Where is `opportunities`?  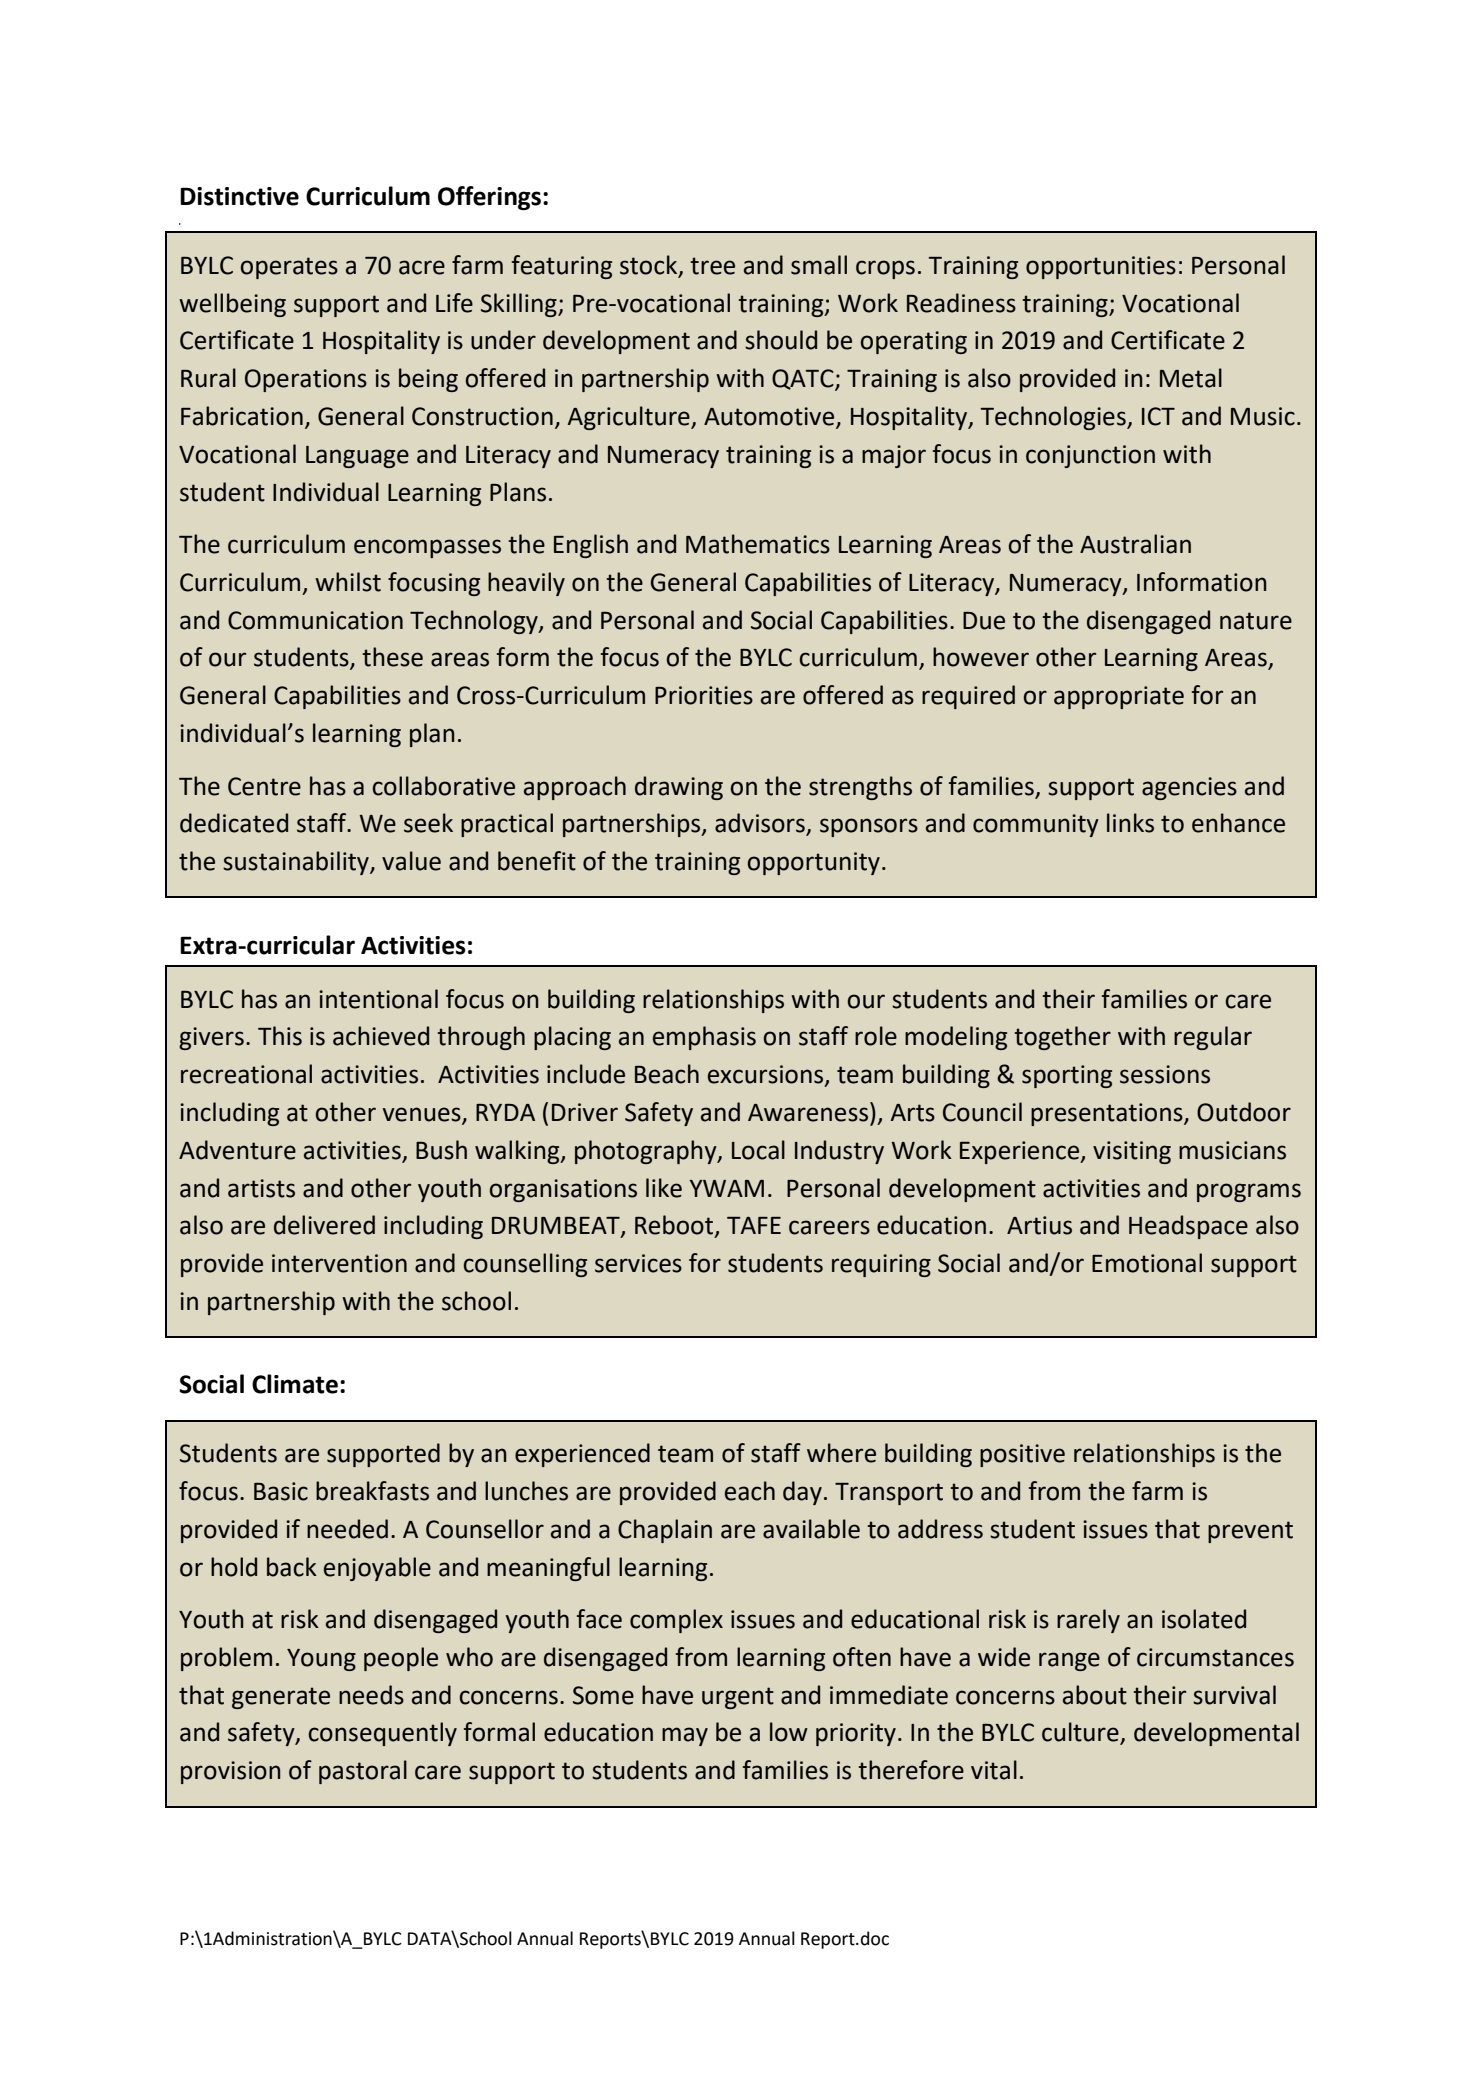 opportunities is located at coordinates (1101, 267).
